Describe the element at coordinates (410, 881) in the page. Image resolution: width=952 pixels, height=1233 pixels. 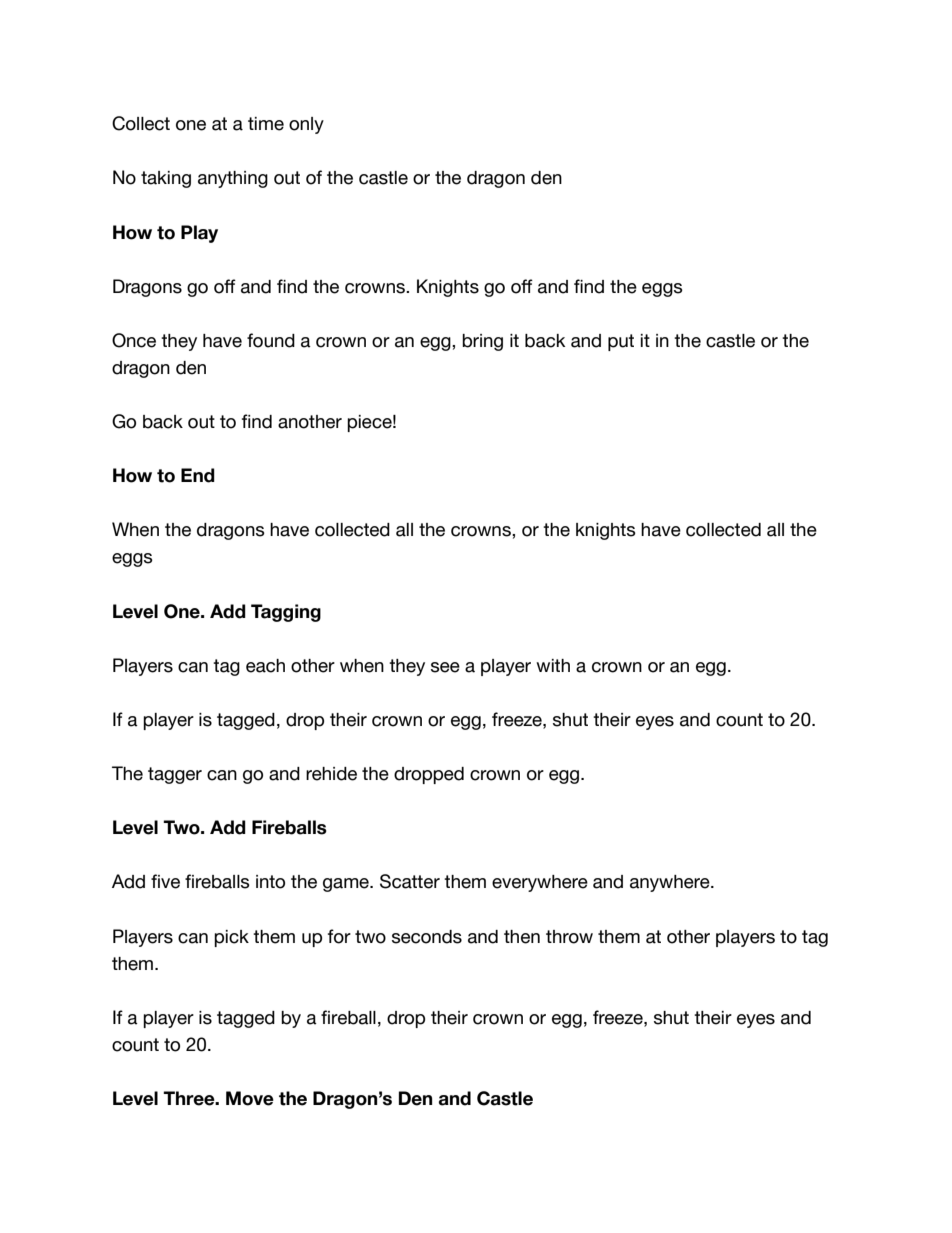
I see `Scatter` at that location.
